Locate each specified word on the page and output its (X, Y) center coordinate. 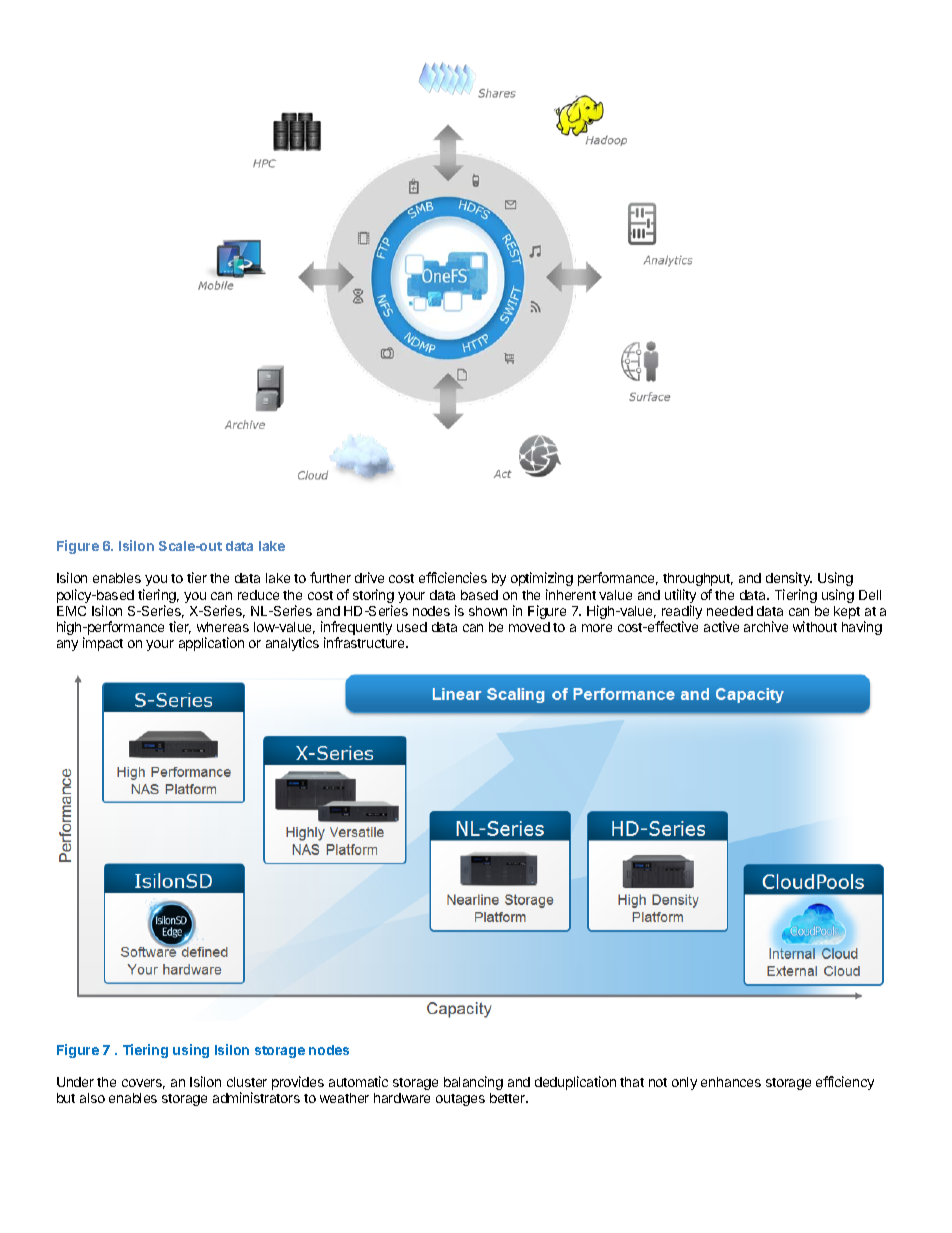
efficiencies (453, 577)
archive (766, 626)
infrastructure (365, 642)
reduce (258, 595)
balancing (473, 1083)
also (92, 1098)
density (789, 579)
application (211, 644)
